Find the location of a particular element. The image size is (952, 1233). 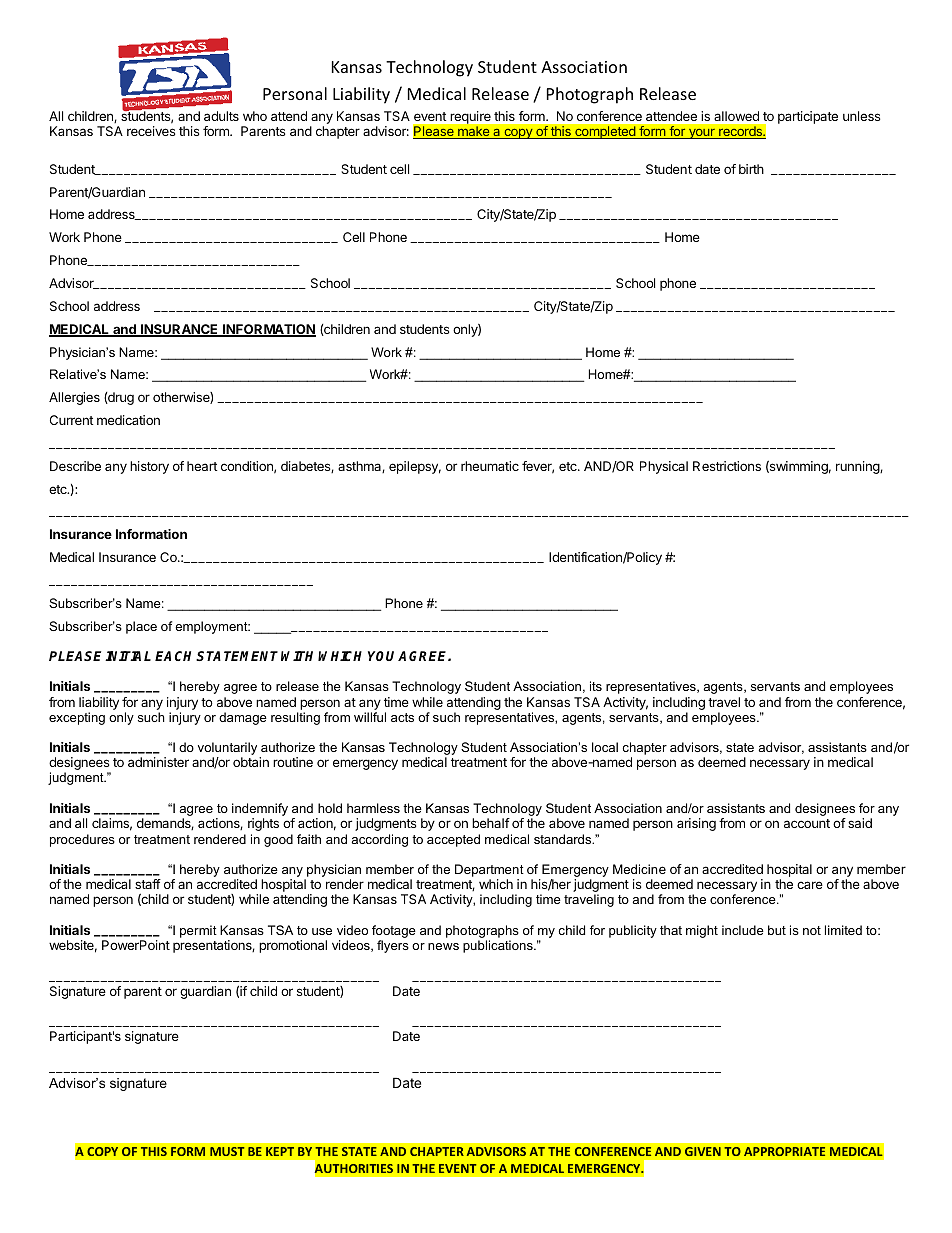

behalf is located at coordinates (491, 823).
